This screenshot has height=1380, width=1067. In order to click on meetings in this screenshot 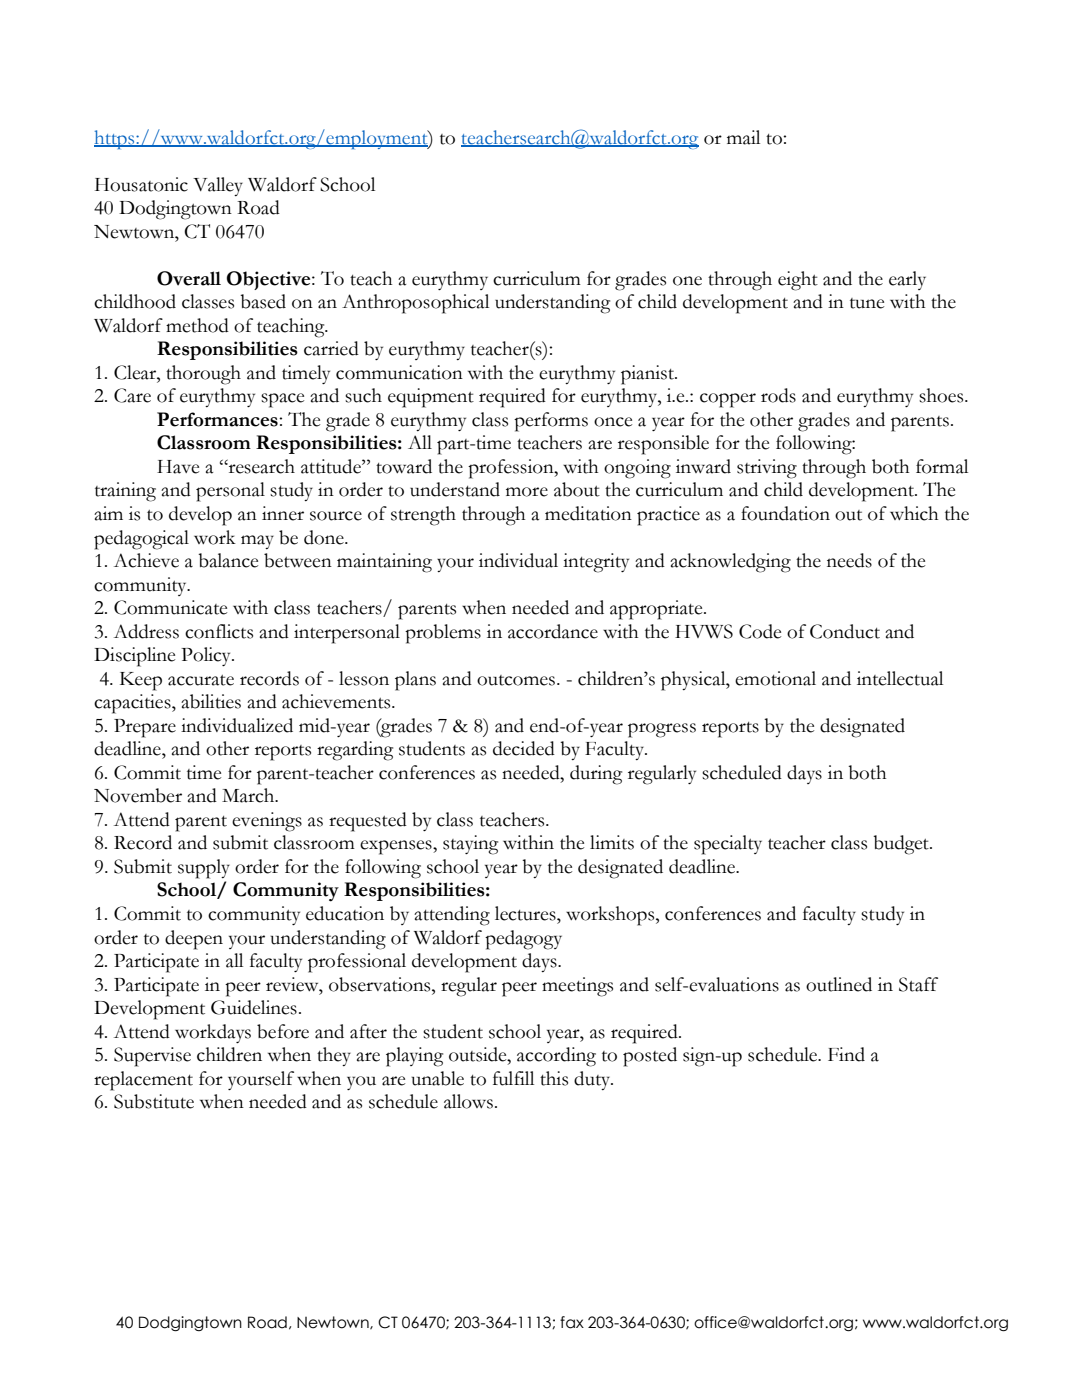, I will do `click(577, 987)`.
